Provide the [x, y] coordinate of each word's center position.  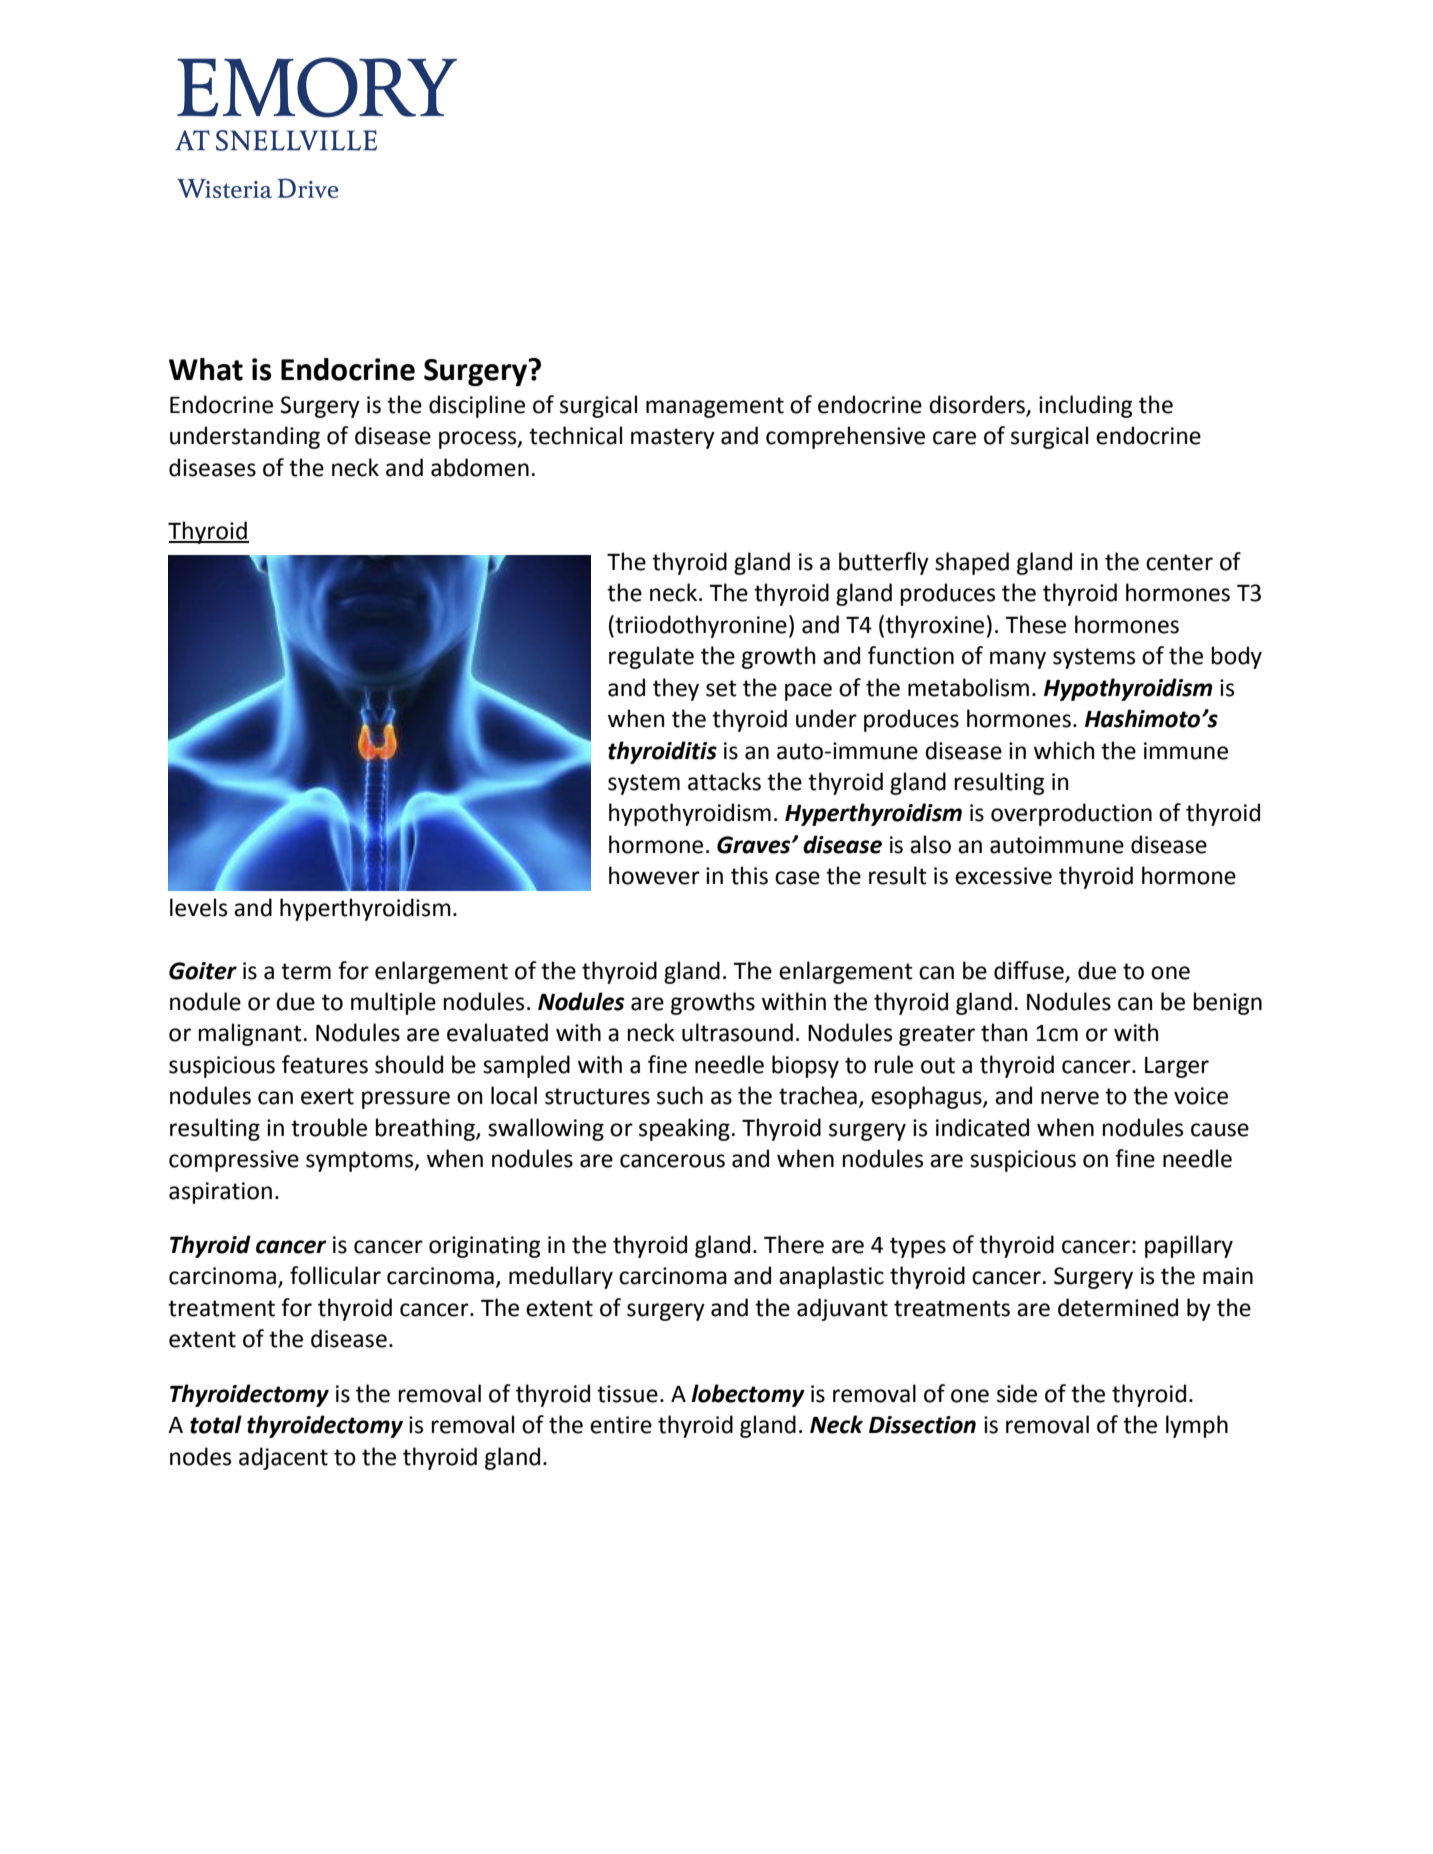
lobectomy [748, 1395]
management [715, 407]
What [206, 369]
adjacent [283, 1458]
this [749, 875]
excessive [1003, 876]
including [1085, 406]
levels [198, 907]
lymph [1197, 1426]
